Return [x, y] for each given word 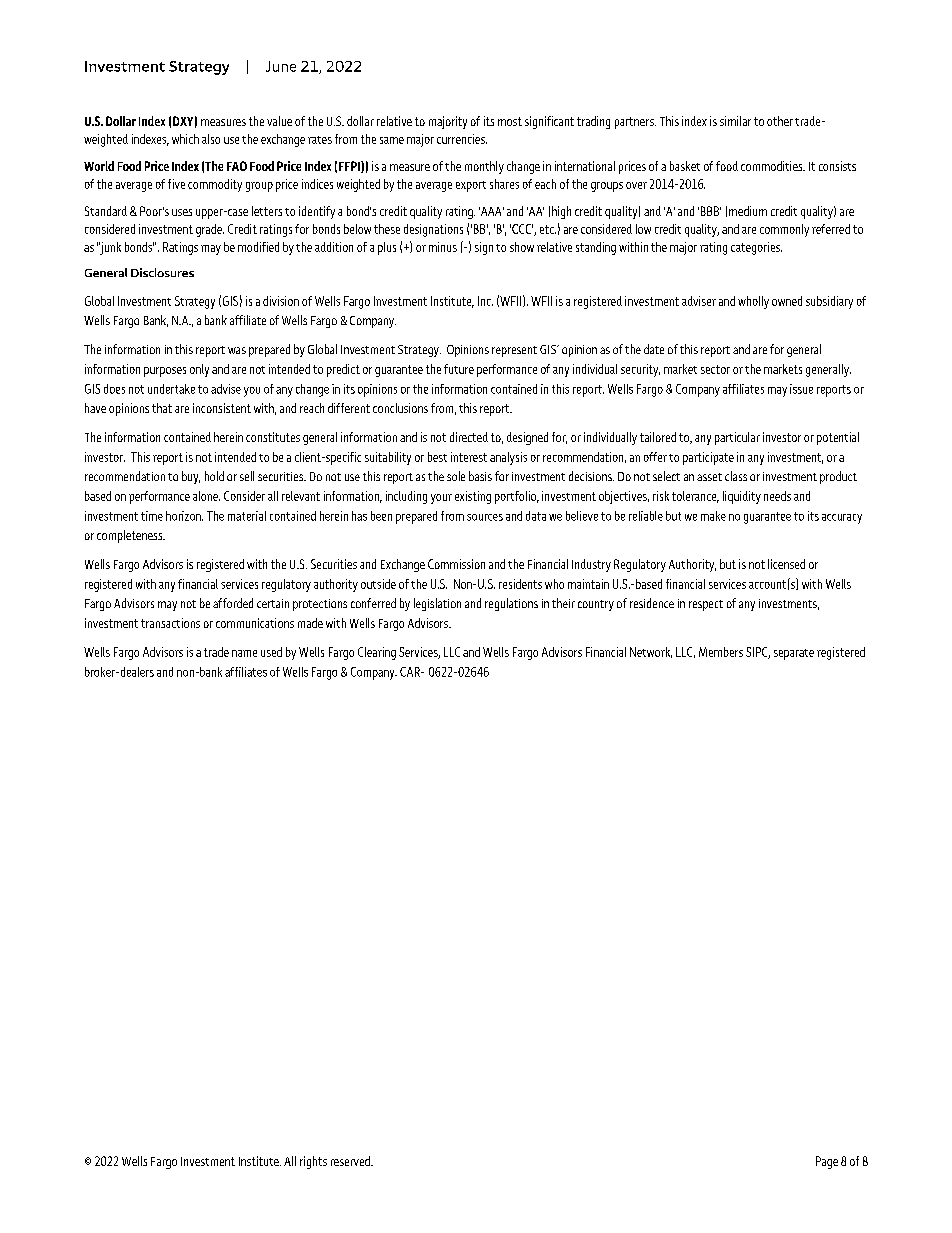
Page [827, 1162]
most [510, 121]
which [185, 139]
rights [313, 1162]
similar [735, 121]
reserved [351, 1161]
